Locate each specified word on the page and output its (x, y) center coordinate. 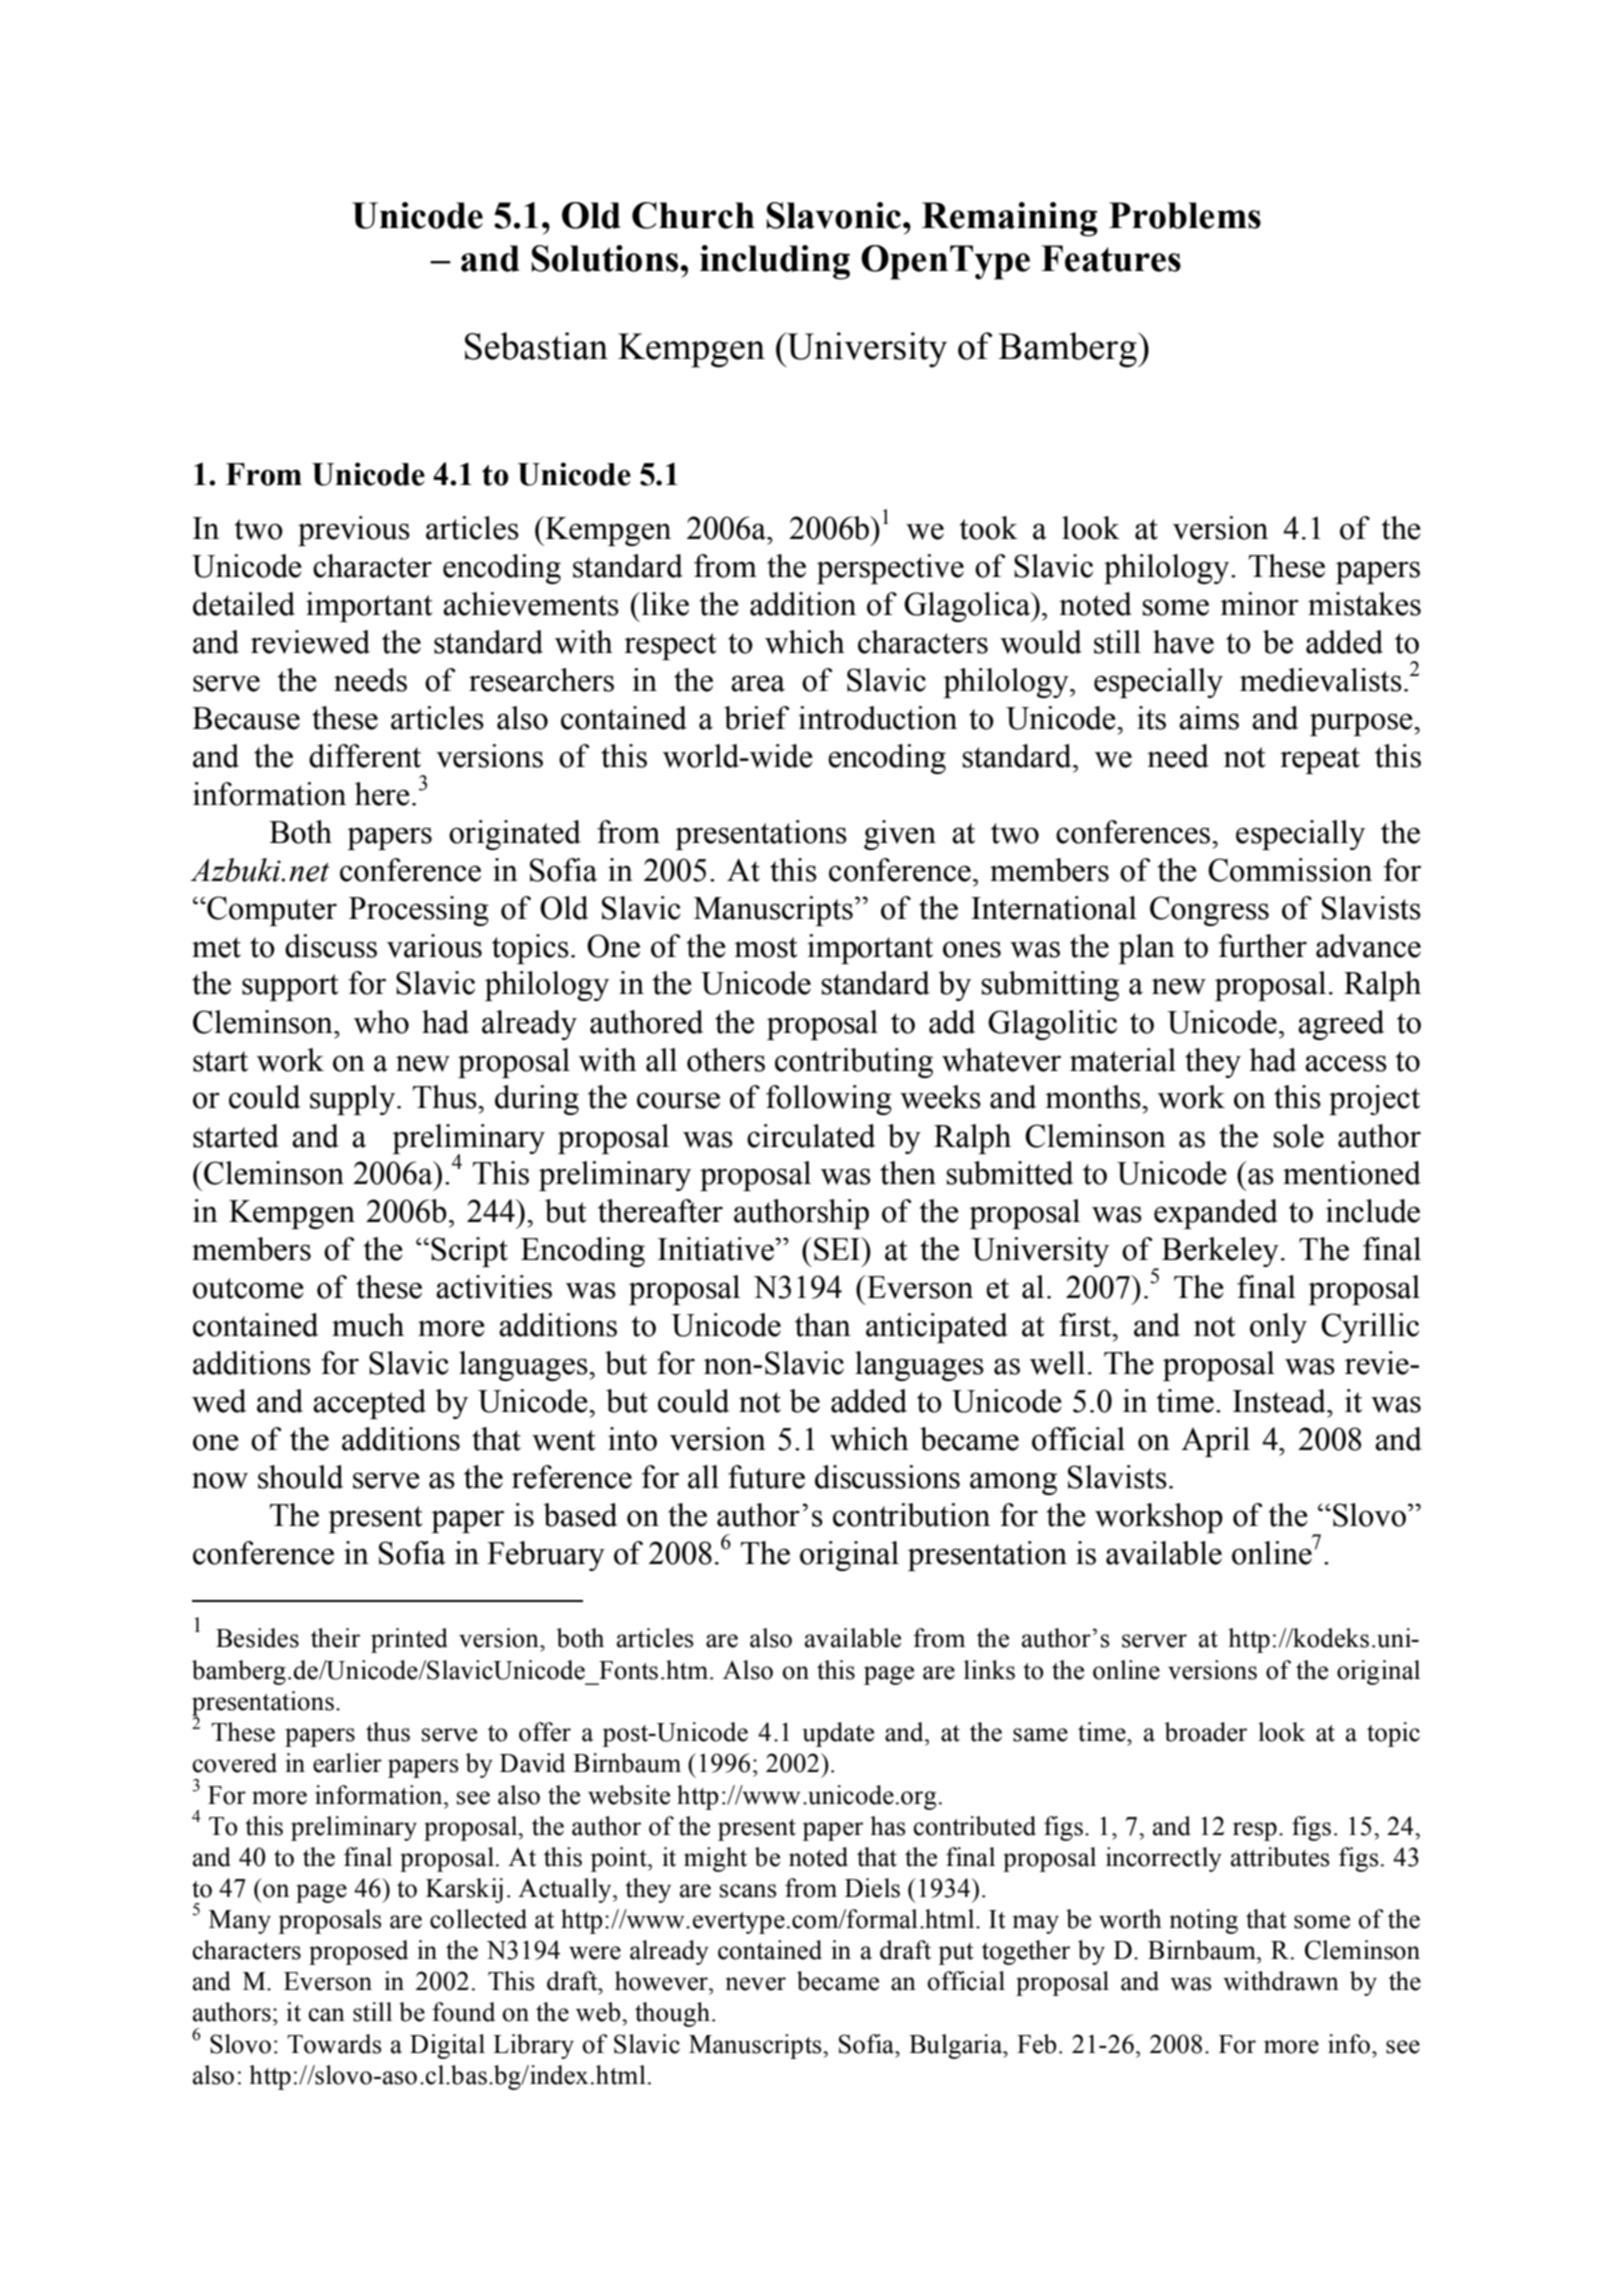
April (1215, 1442)
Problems (1185, 215)
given (900, 835)
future (766, 1477)
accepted (369, 1404)
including (775, 262)
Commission (1290, 870)
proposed (358, 1952)
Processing (419, 911)
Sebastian (536, 346)
